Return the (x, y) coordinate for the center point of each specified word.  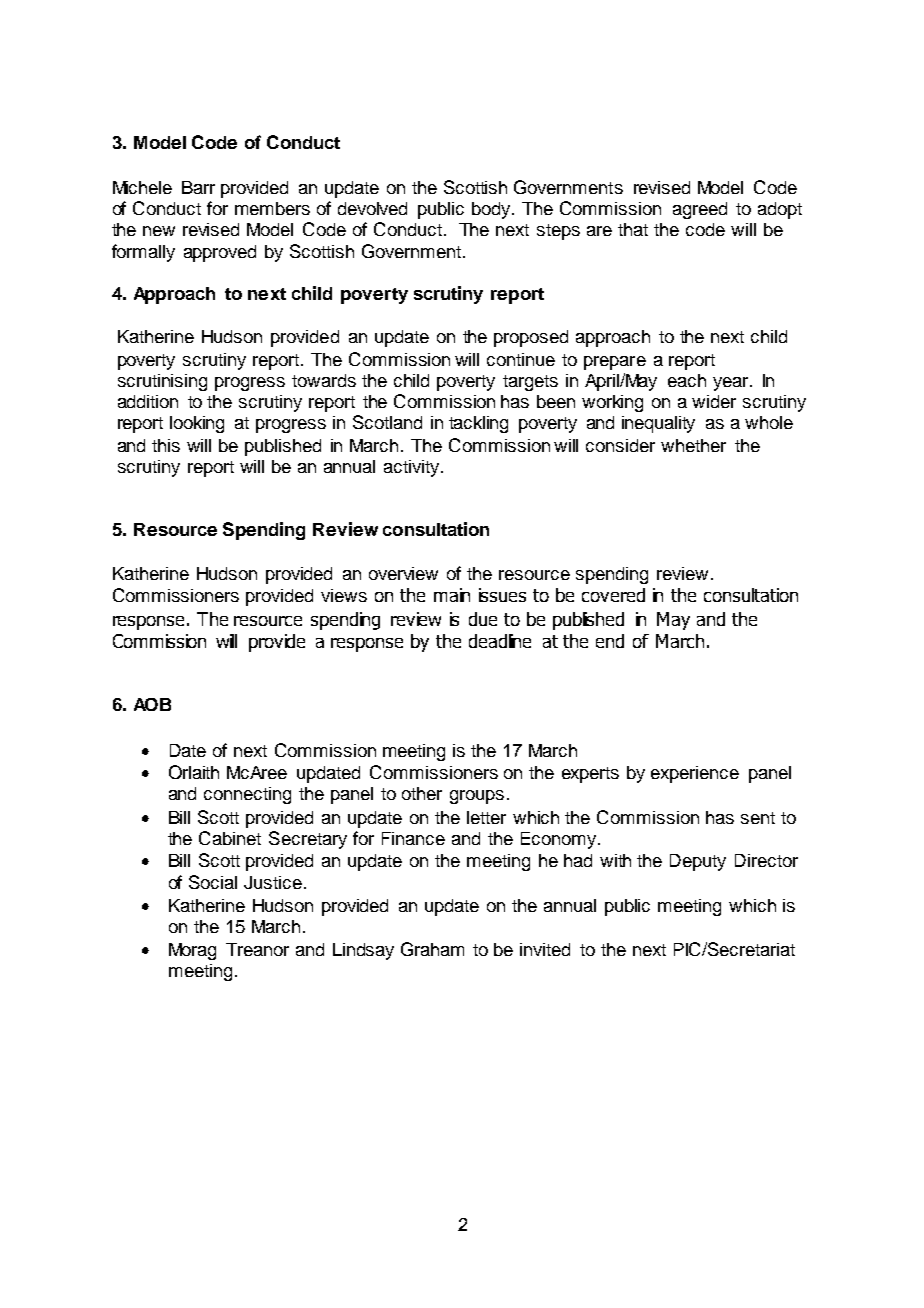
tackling (478, 424)
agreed (700, 210)
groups (477, 797)
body (491, 210)
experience (695, 774)
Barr (198, 187)
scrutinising (162, 382)
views (344, 595)
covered (613, 595)
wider (714, 401)
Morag (192, 951)
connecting (247, 795)
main (452, 595)
